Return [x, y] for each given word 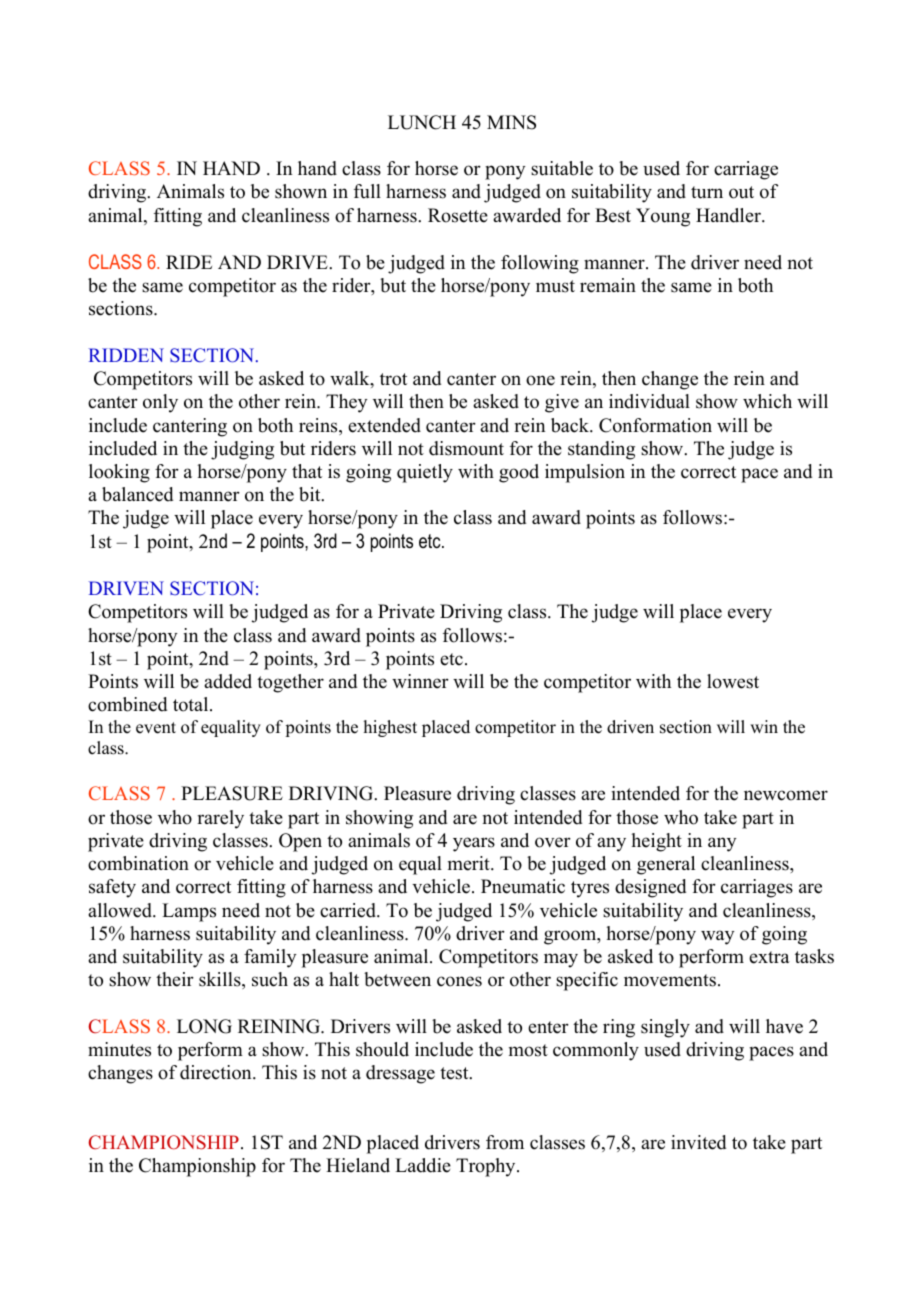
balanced [137, 494]
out [741, 192]
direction [217, 1072]
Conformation [655, 425]
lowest [733, 681]
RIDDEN [126, 355]
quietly [425, 473]
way [718, 937]
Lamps [189, 912]
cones [459, 981]
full [367, 191]
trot [393, 379]
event [156, 728]
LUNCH [422, 122]
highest [390, 728]
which [767, 401]
